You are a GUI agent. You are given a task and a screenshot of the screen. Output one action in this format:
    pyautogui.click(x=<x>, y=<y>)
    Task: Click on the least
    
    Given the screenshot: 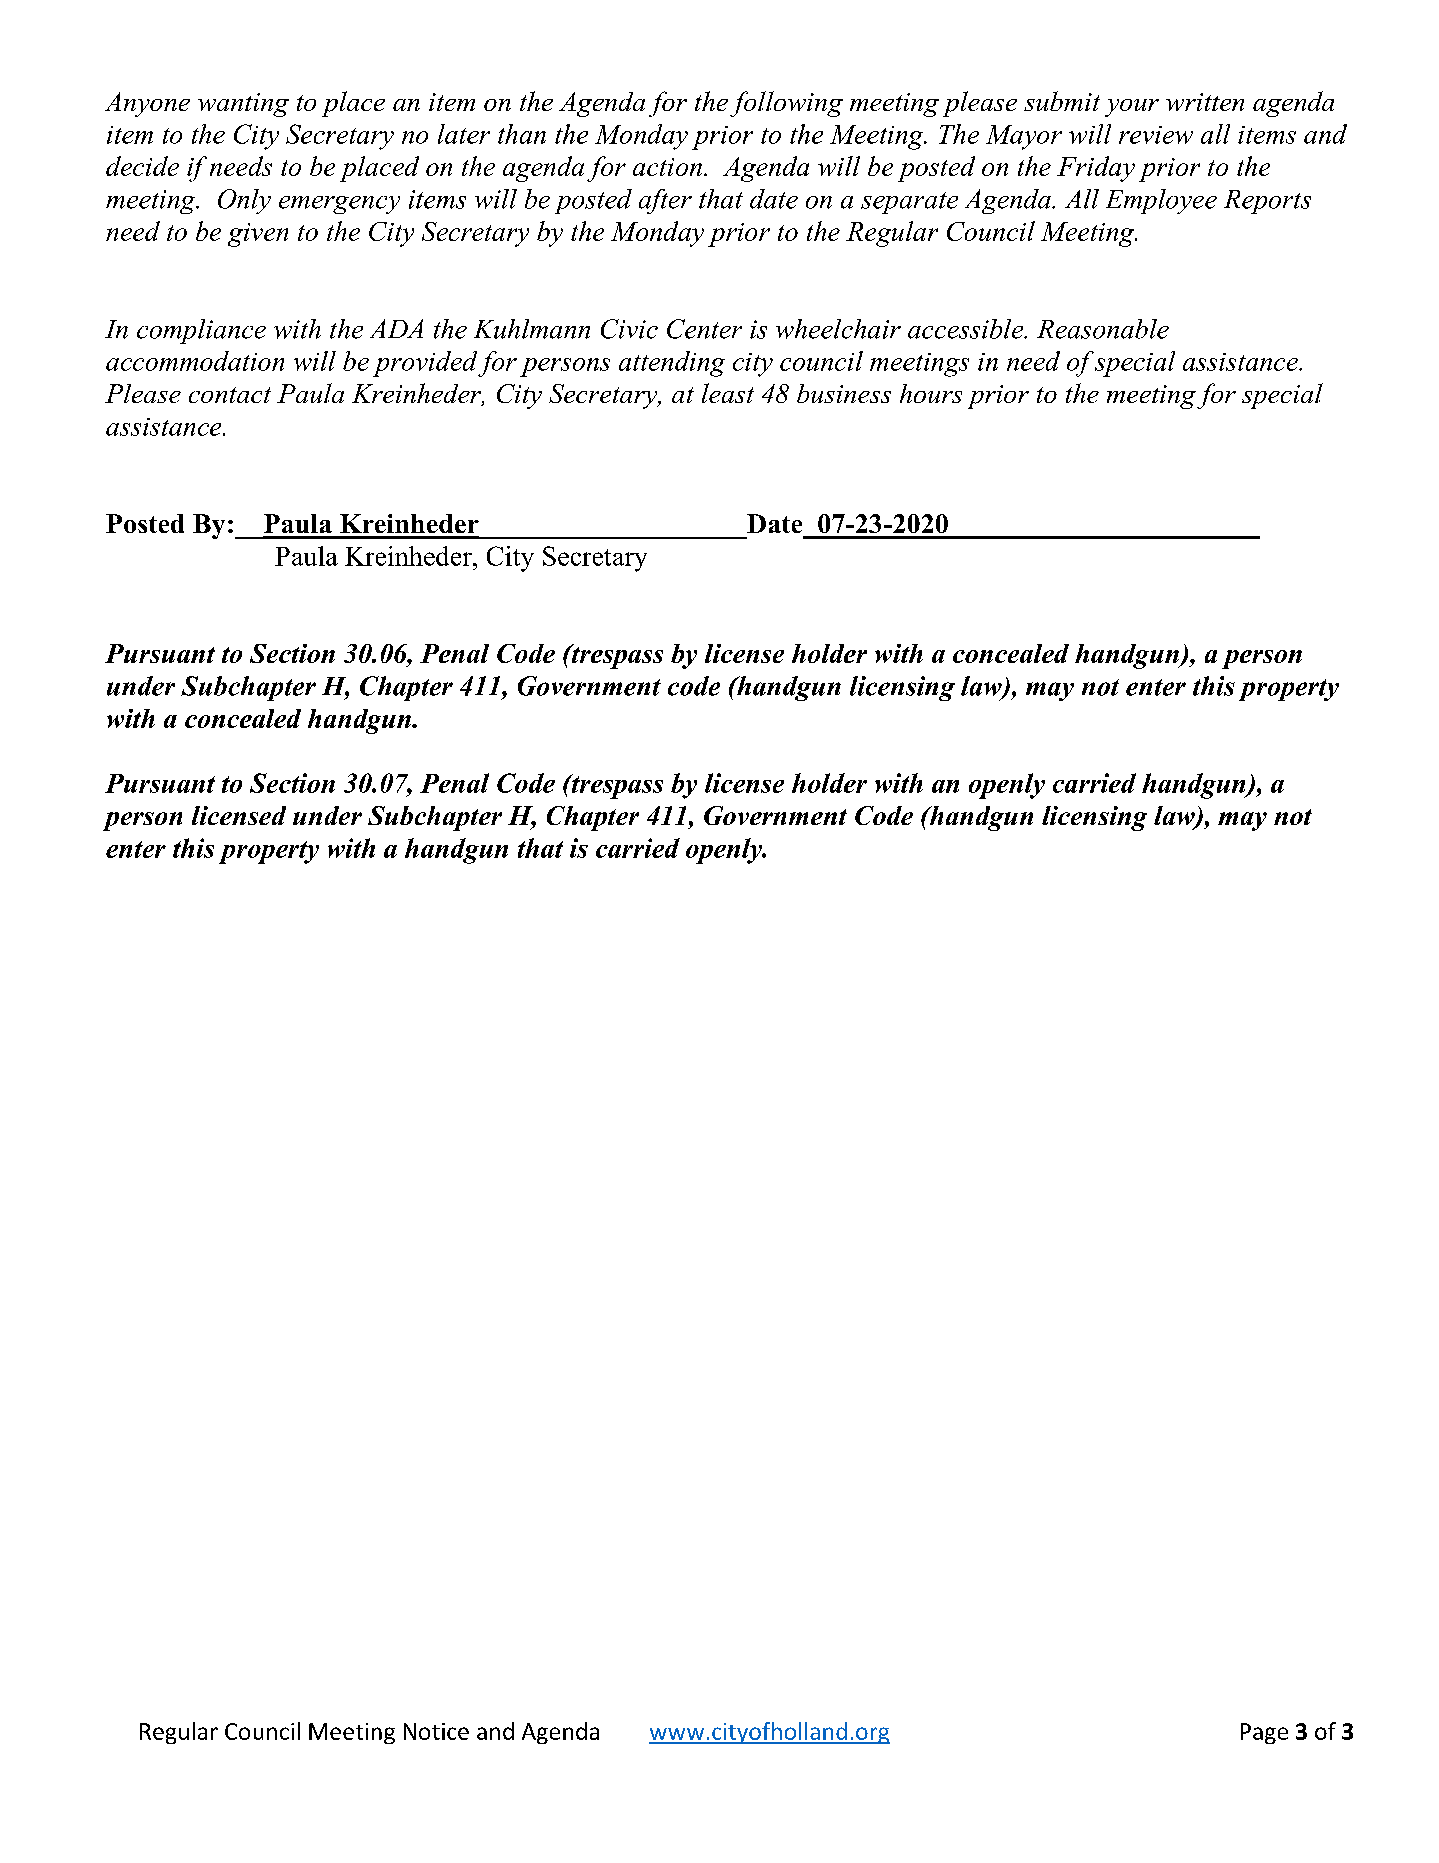 What is the action you would take?
    pyautogui.click(x=728, y=393)
